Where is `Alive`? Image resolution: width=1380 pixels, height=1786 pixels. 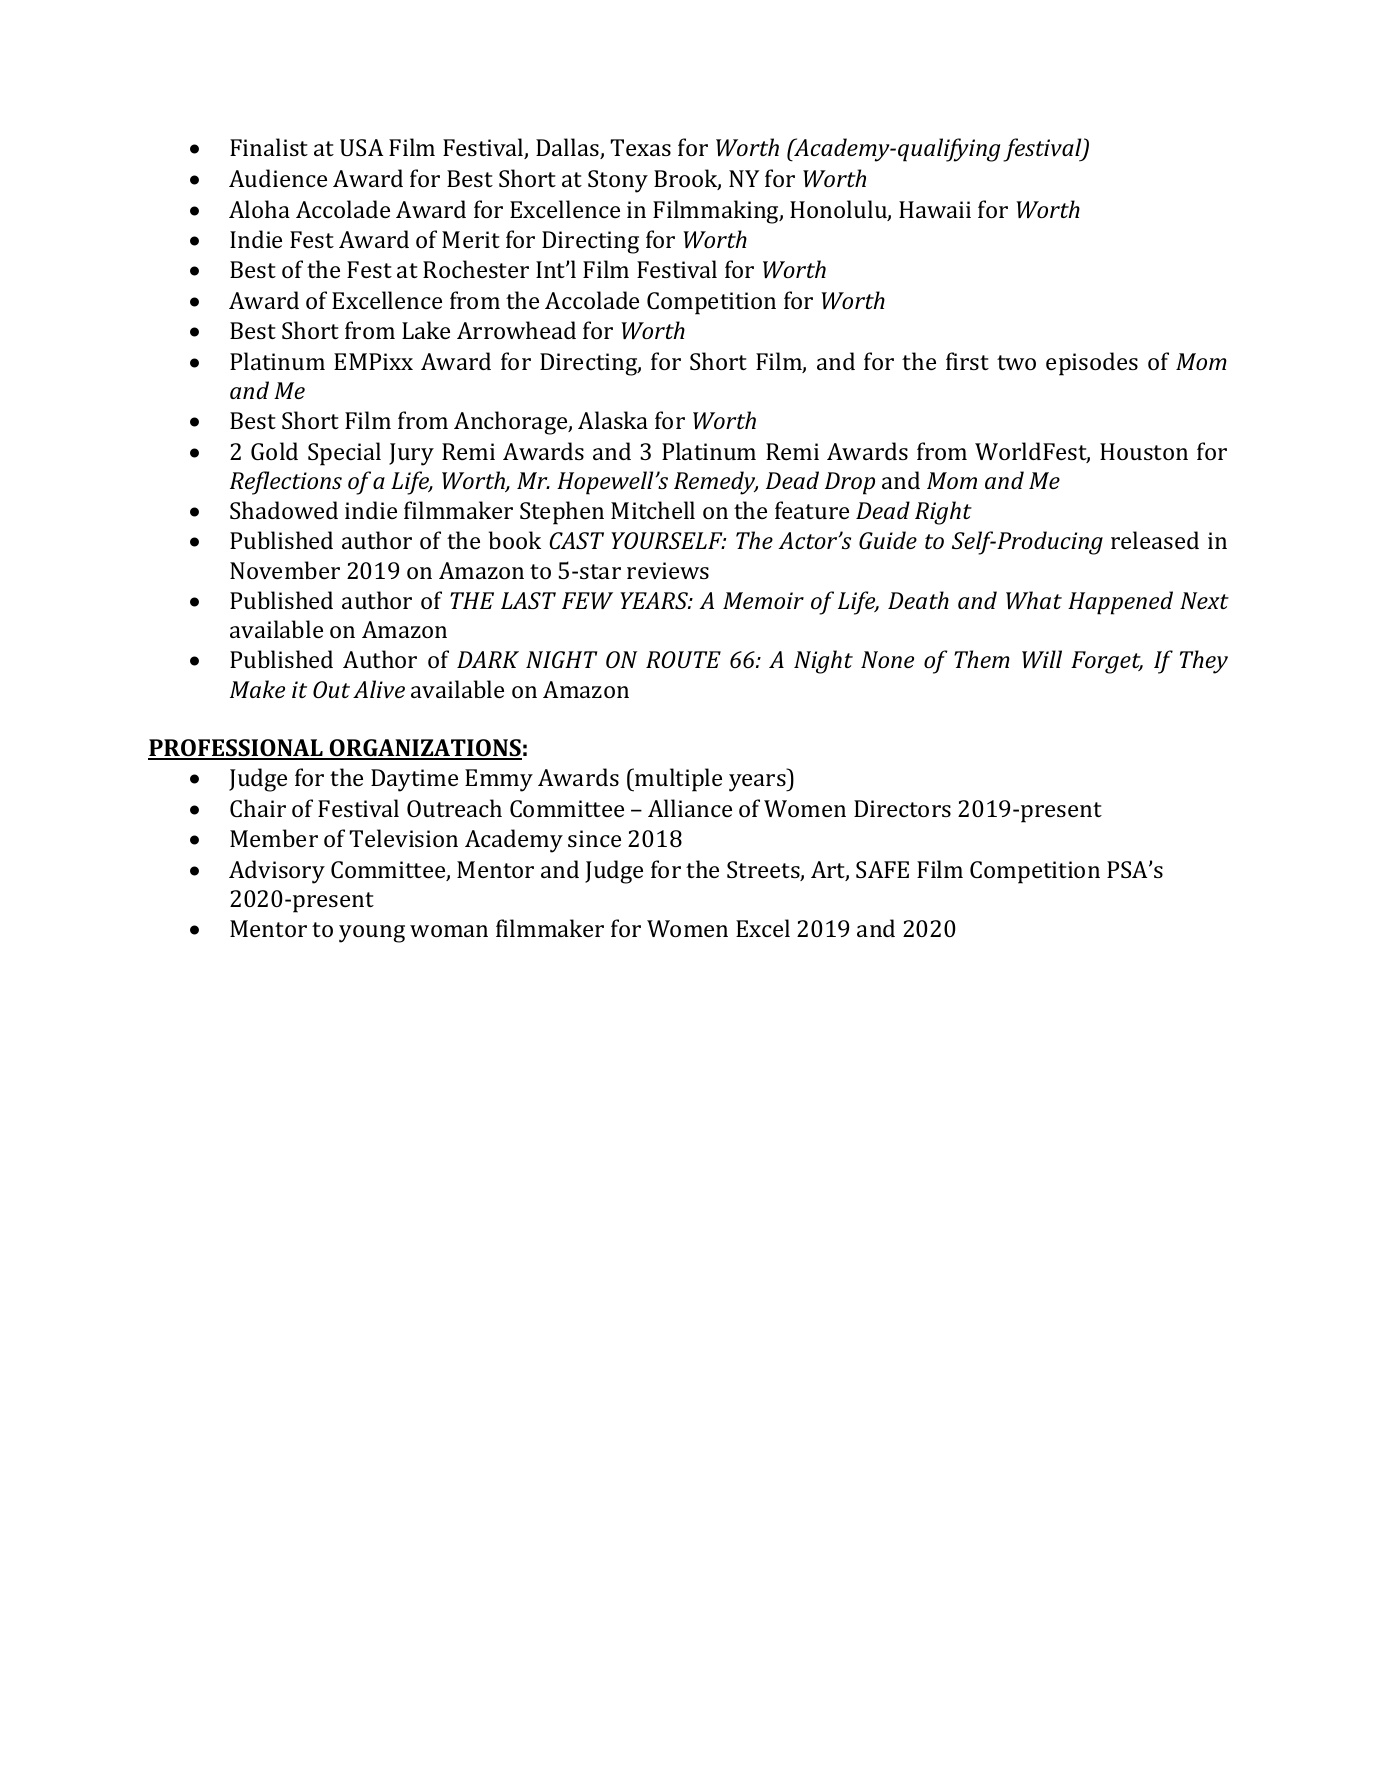
Alive is located at coordinates (379, 689).
